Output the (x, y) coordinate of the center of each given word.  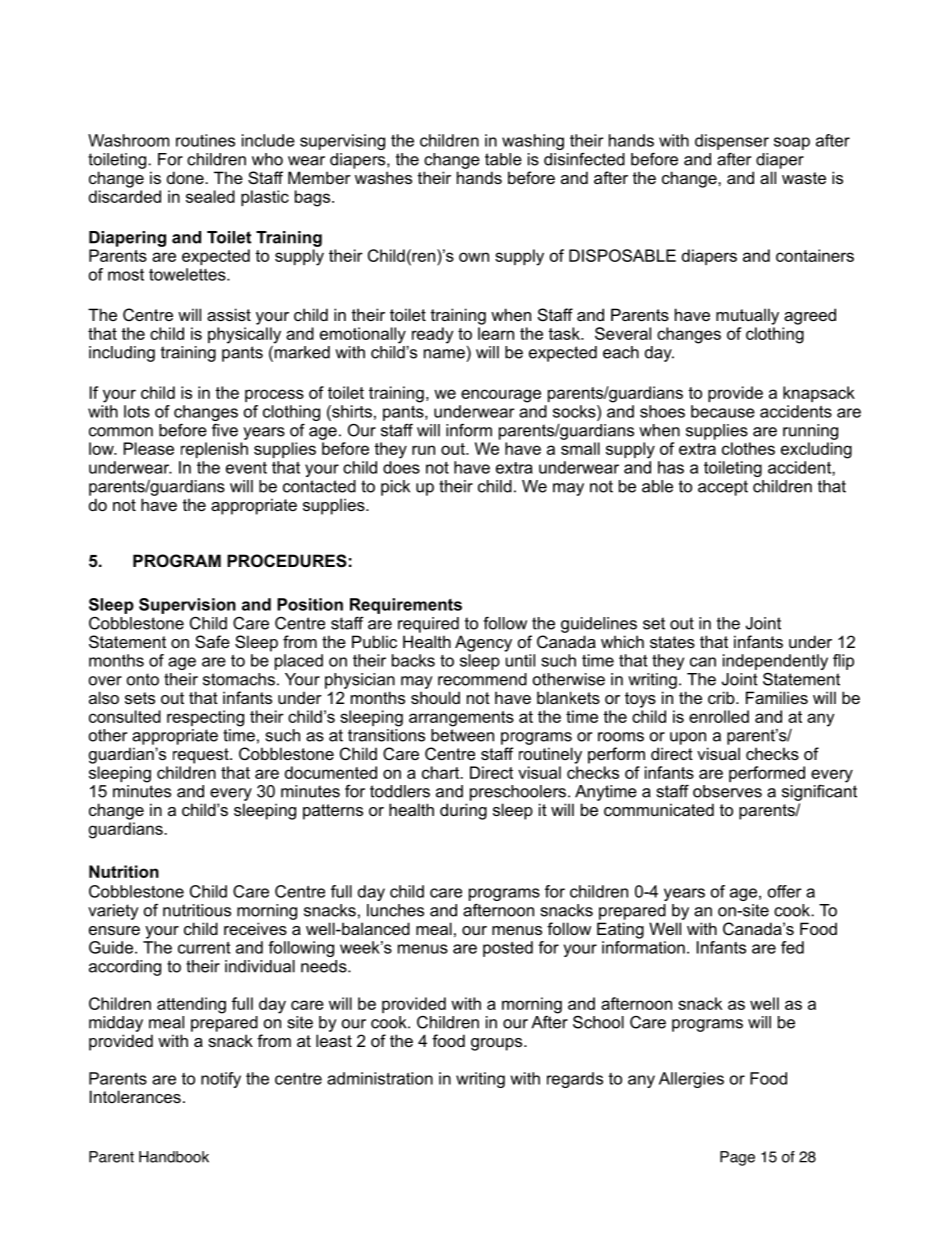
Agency (483, 643)
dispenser (732, 142)
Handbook (174, 1157)
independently (775, 662)
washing (533, 142)
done (186, 177)
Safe (212, 641)
